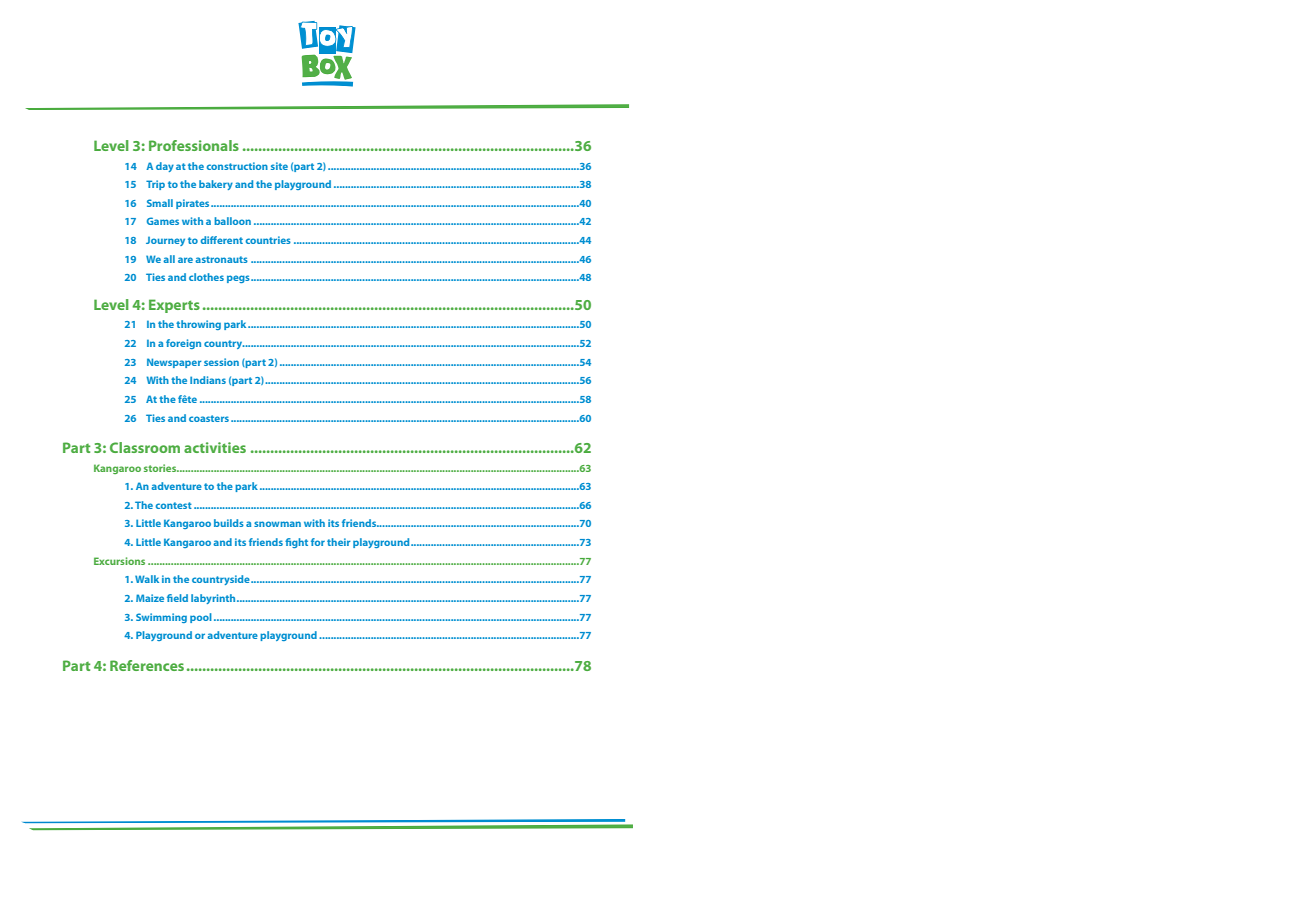 Image resolution: width=1308 pixels, height=924 pixels. I want to click on clothes, so click(206, 277).
